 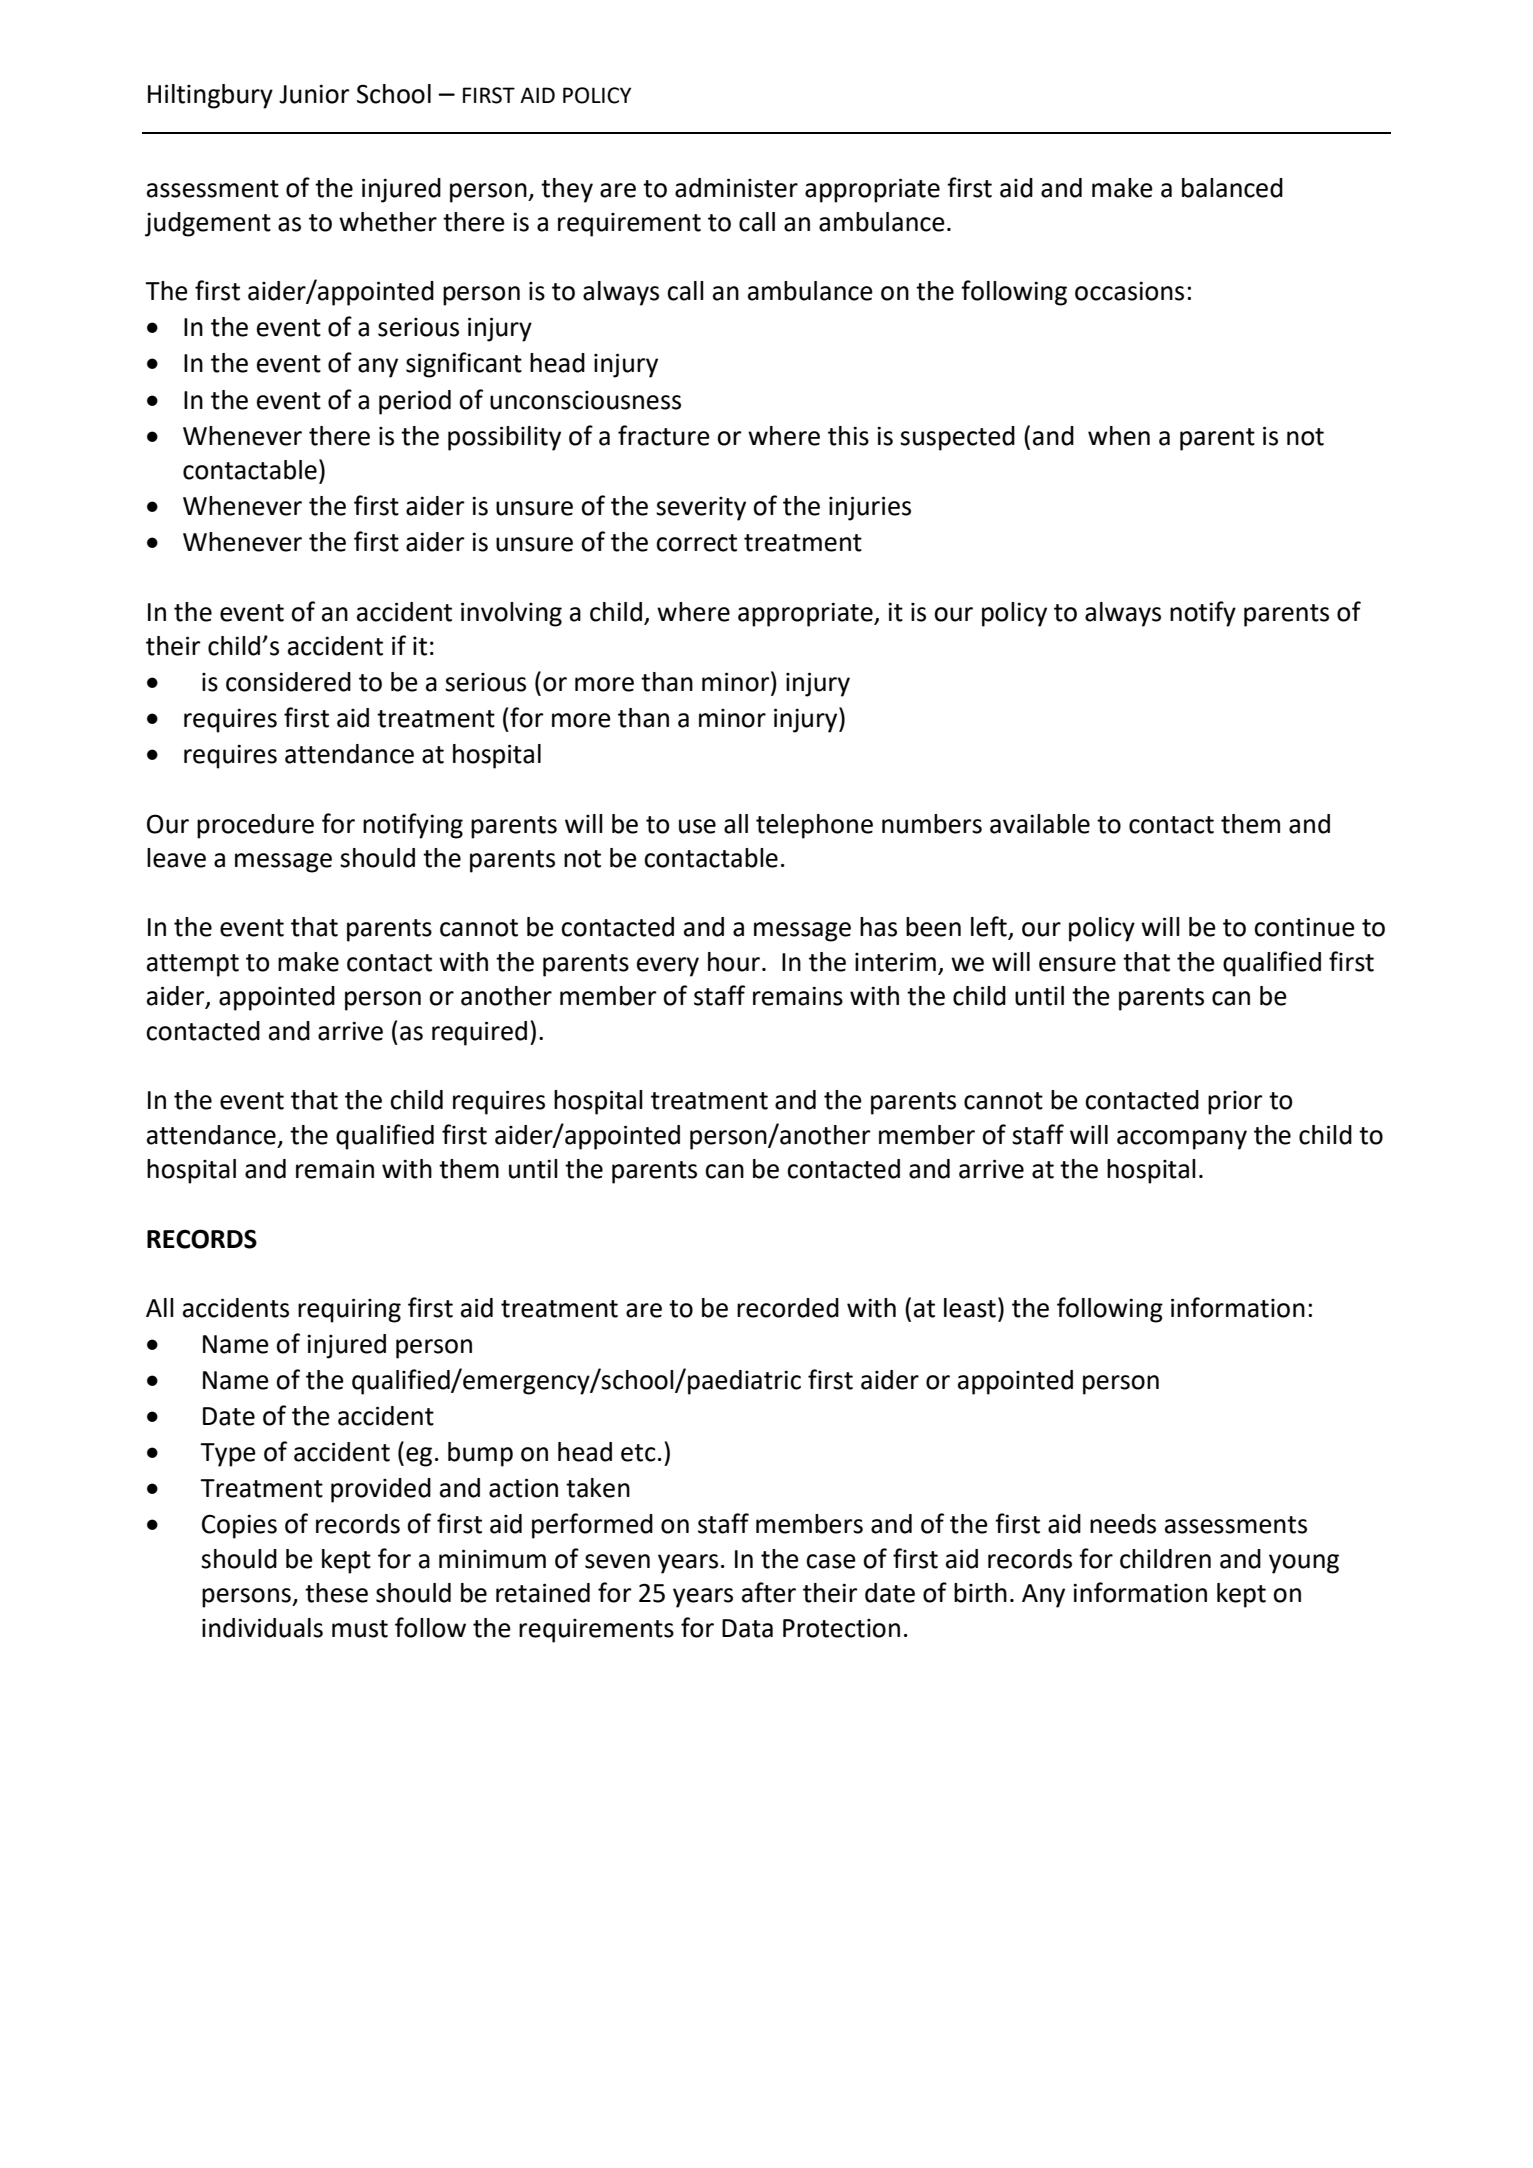 What do you see at coordinates (1123, 1524) in the screenshot?
I see `needs` at bounding box center [1123, 1524].
